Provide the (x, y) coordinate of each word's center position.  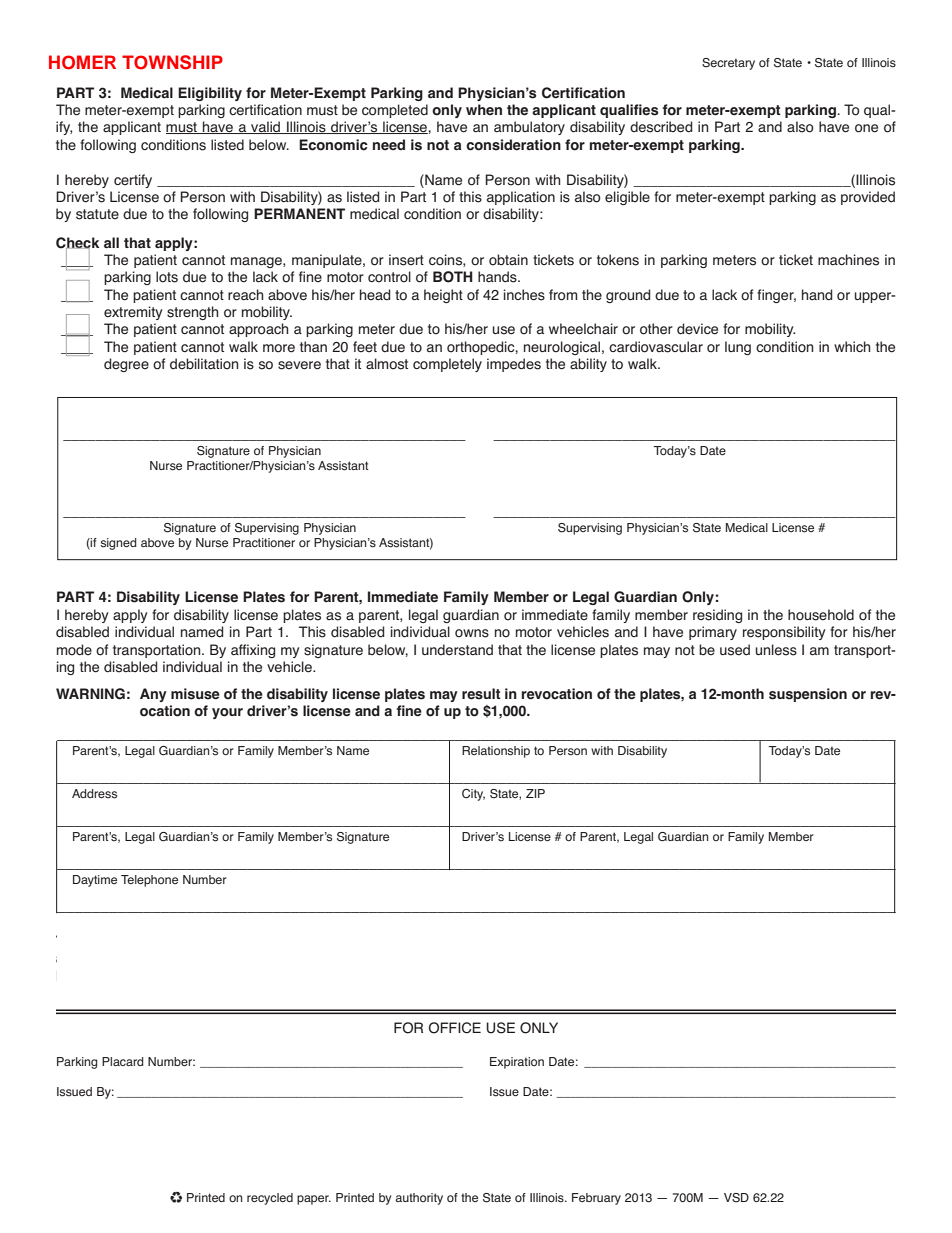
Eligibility (210, 94)
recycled (270, 1199)
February (596, 1199)
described (661, 127)
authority (419, 1199)
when (484, 110)
